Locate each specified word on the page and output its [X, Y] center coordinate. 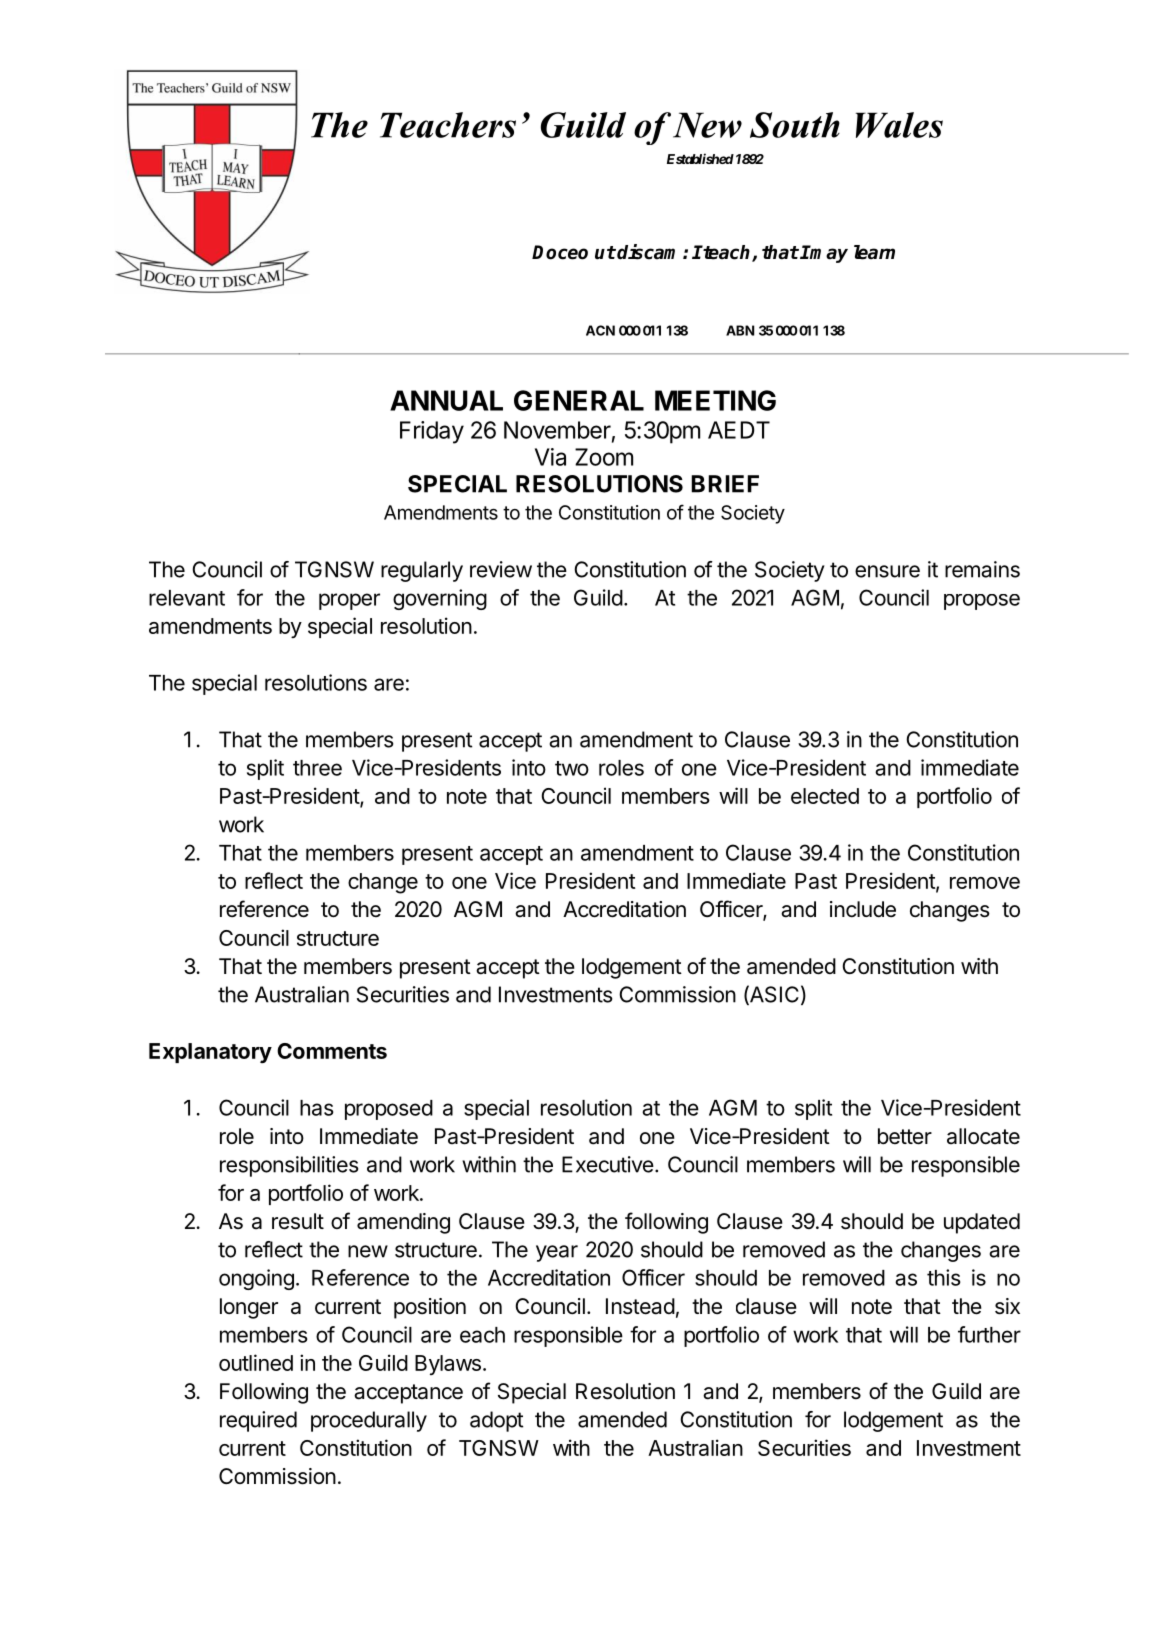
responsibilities [289, 1166]
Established [700, 158]
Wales [899, 125]
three [317, 768]
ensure [887, 571]
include [863, 909]
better [905, 1136]
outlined [256, 1362]
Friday [432, 432]
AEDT [739, 430]
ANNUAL [446, 400]
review [501, 569]
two [572, 768]
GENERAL [579, 400]
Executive [608, 1164]
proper [349, 601]
